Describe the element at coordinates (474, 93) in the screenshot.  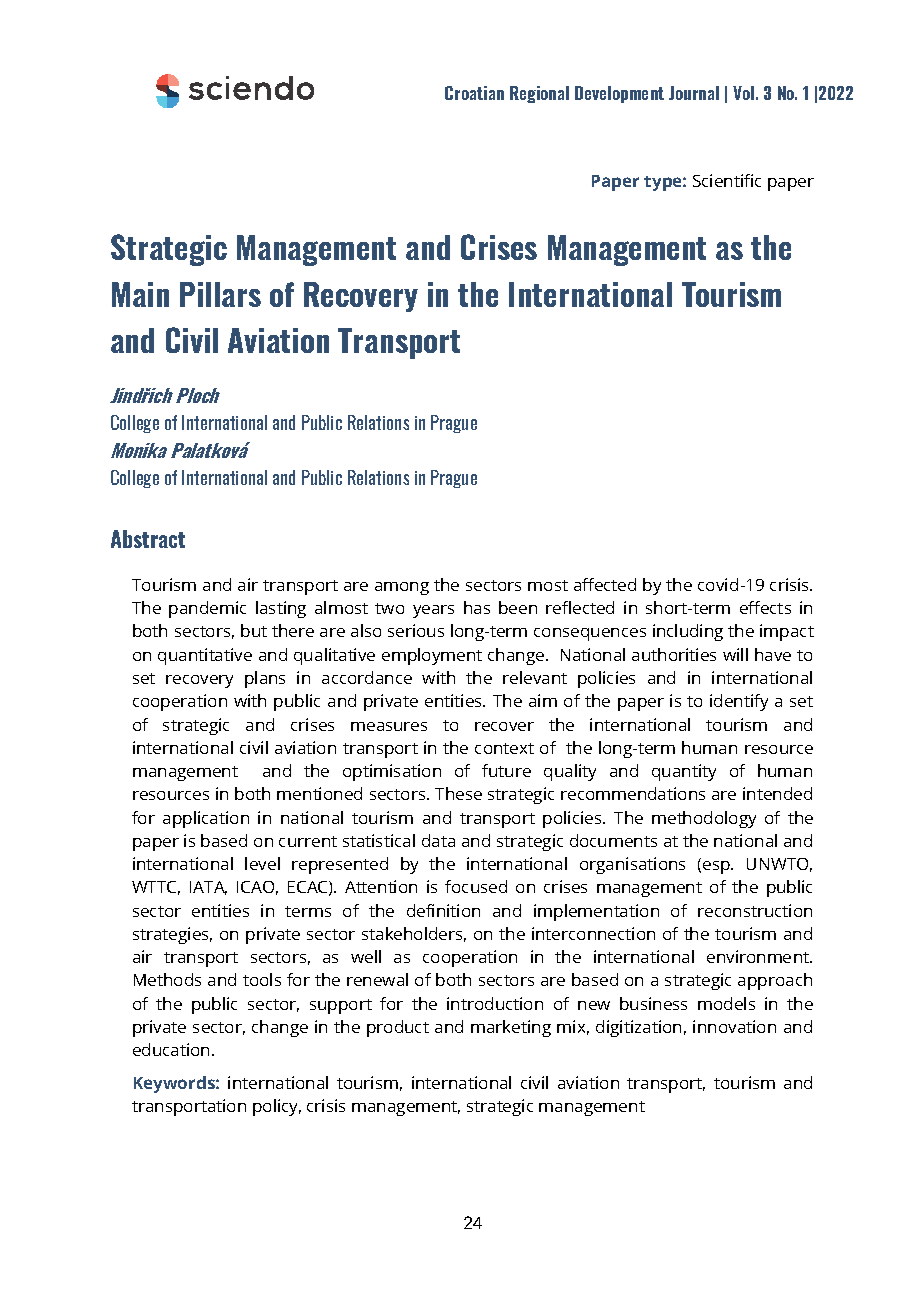
I see `Croatian` at that location.
